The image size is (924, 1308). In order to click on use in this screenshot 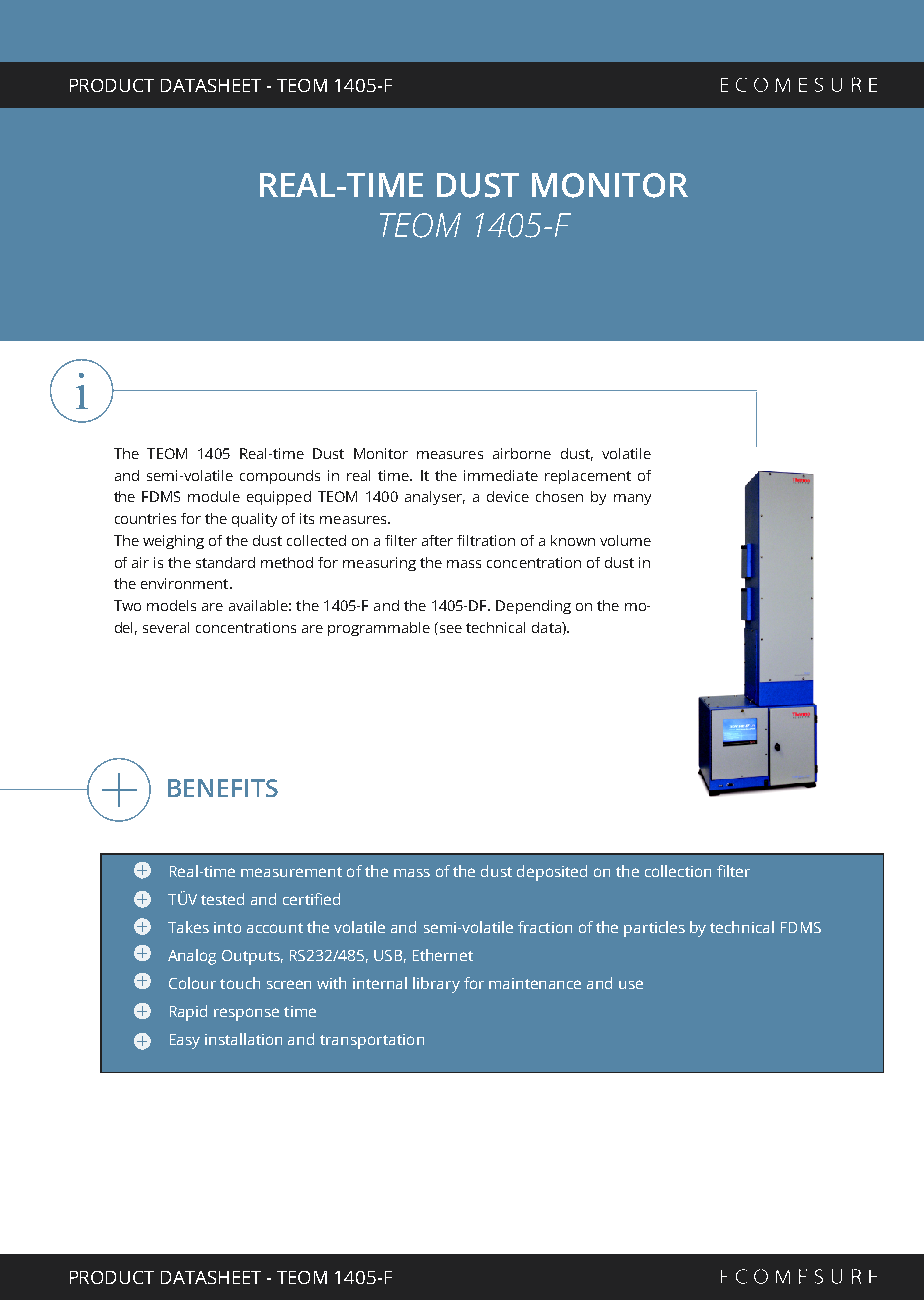, I will do `click(631, 984)`.
